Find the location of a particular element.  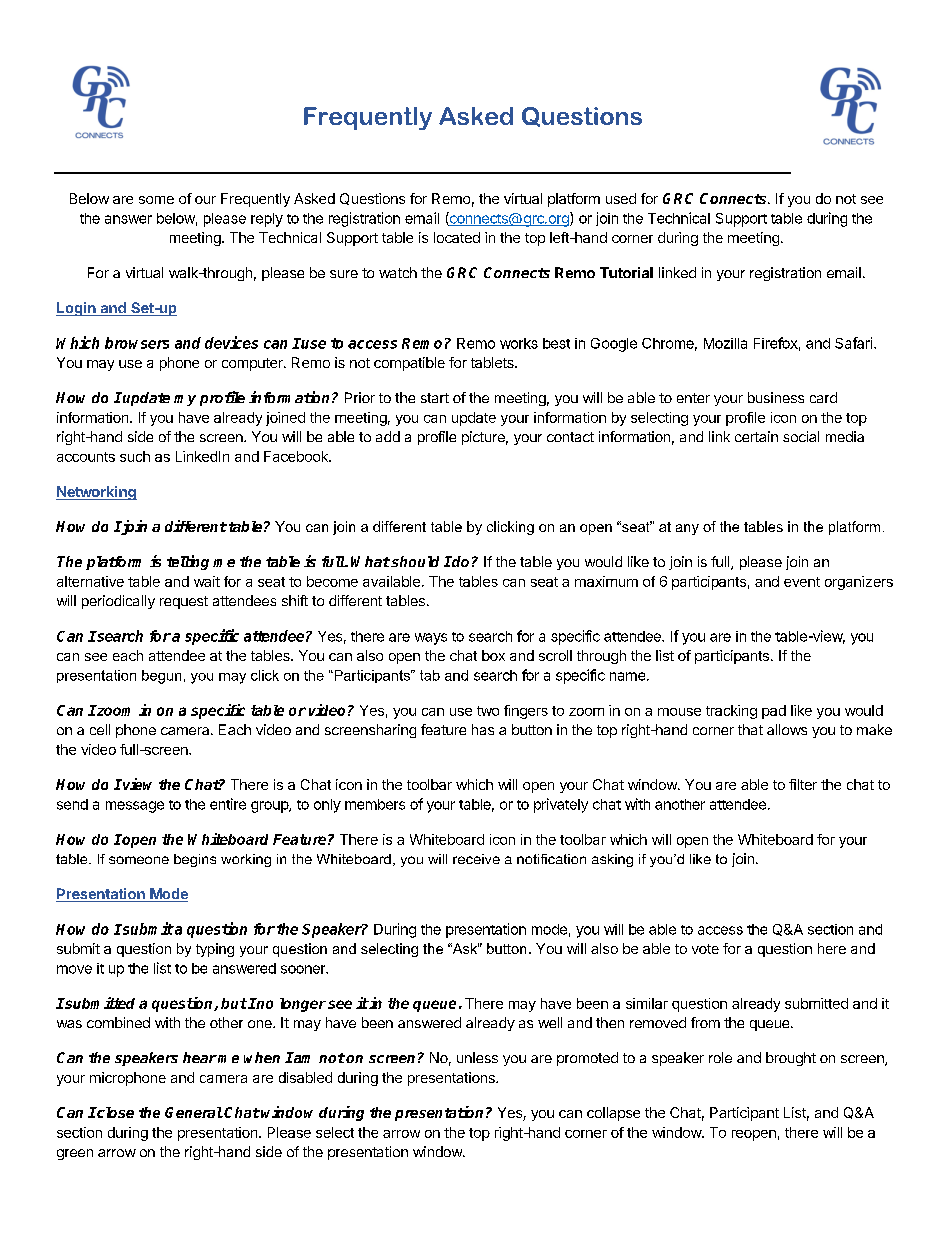

begun is located at coordinates (161, 677).
